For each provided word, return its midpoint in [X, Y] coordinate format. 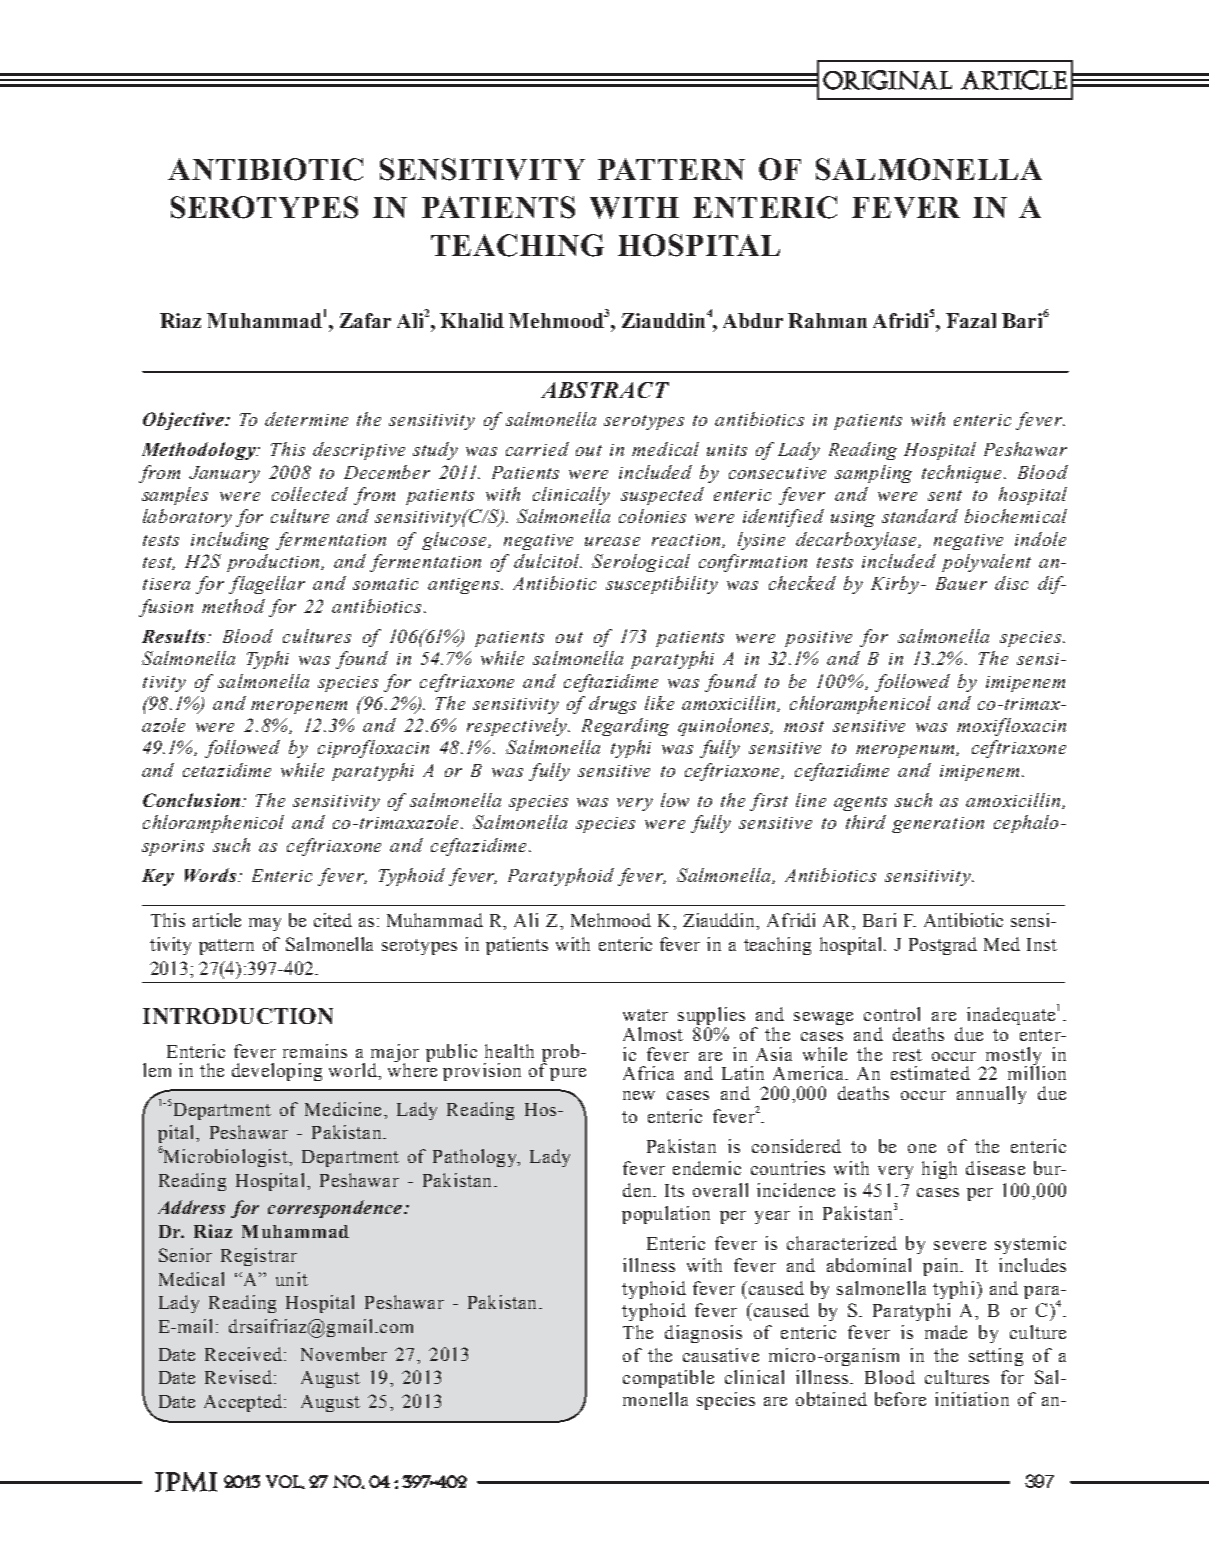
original [887, 80]
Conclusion [193, 800]
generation [938, 825]
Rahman [827, 320]
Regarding [625, 727]
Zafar [365, 320]
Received [243, 1354]
